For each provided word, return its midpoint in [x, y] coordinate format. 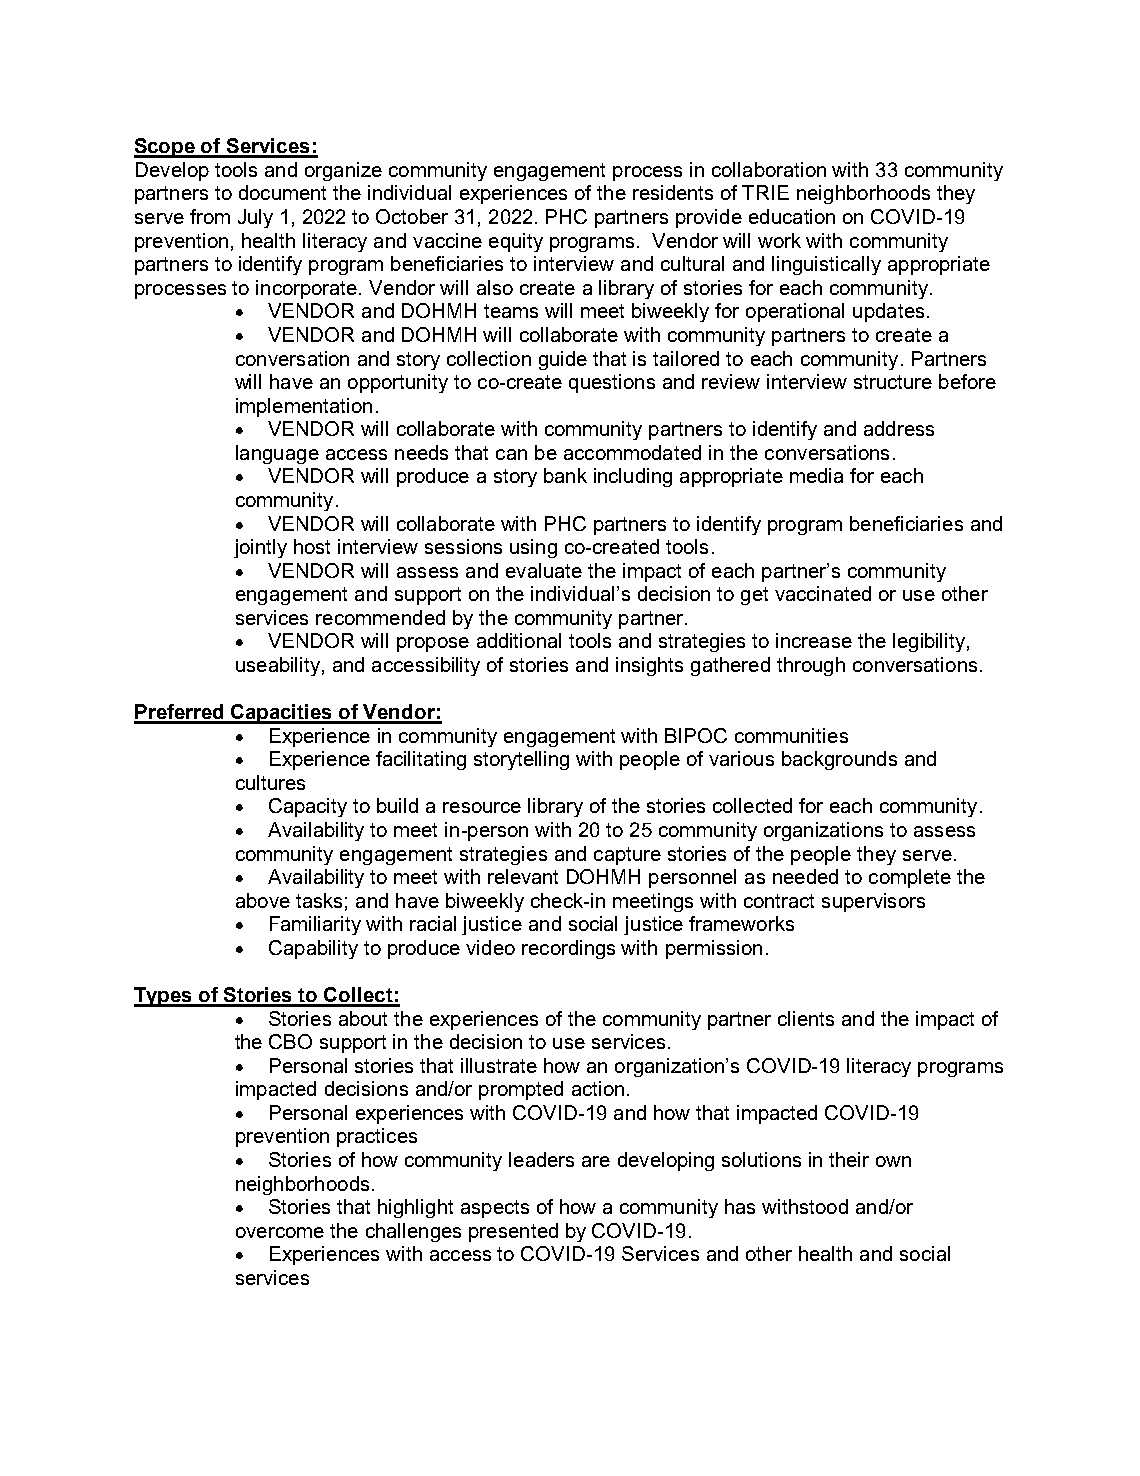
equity [516, 242]
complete [910, 878]
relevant [523, 876]
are [596, 1161]
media [816, 475]
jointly [260, 548]
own [893, 1161]
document [282, 192]
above [263, 900]
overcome [280, 1232]
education [792, 216]
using [533, 548]
